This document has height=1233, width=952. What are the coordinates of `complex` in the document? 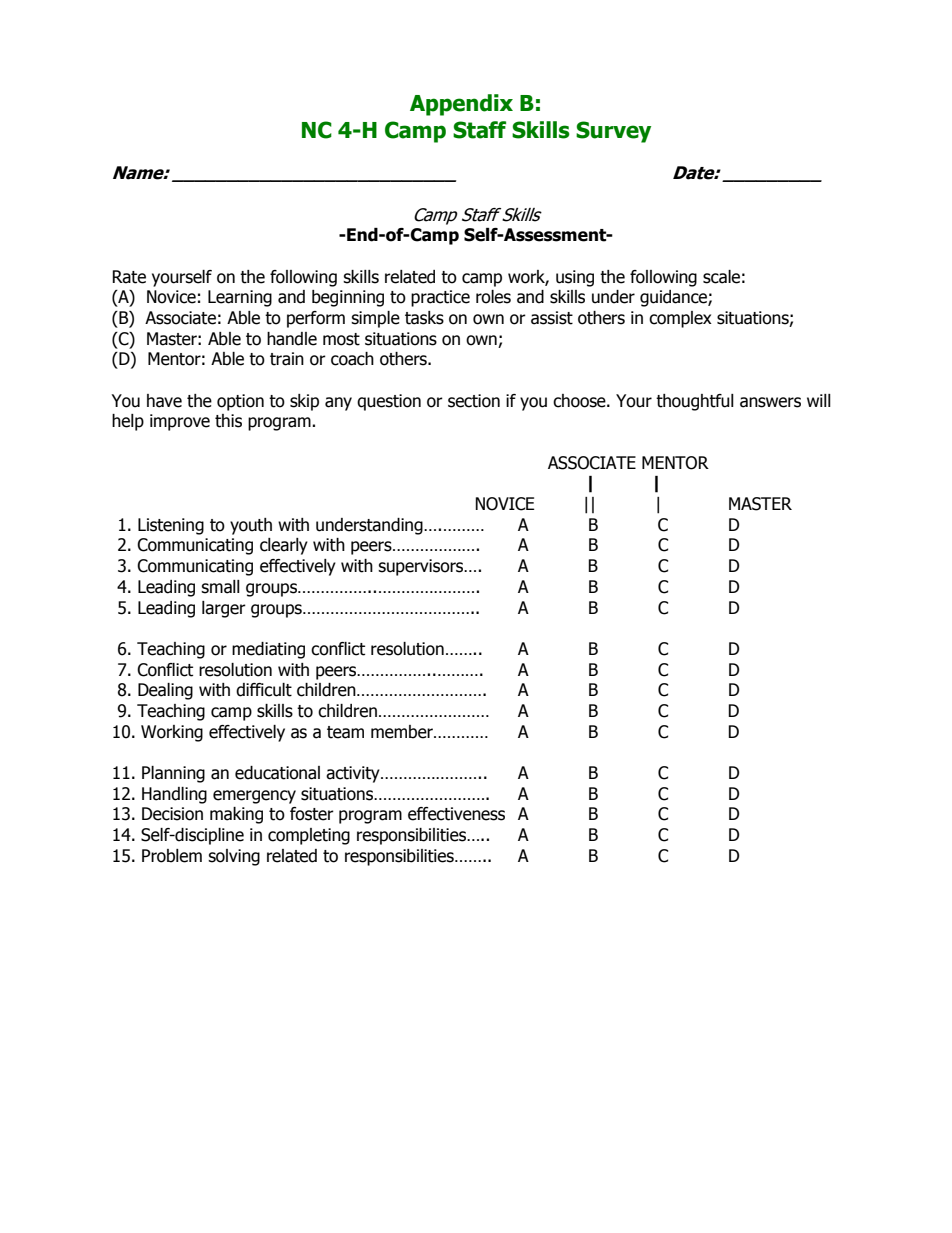 It's located at (680, 319).
